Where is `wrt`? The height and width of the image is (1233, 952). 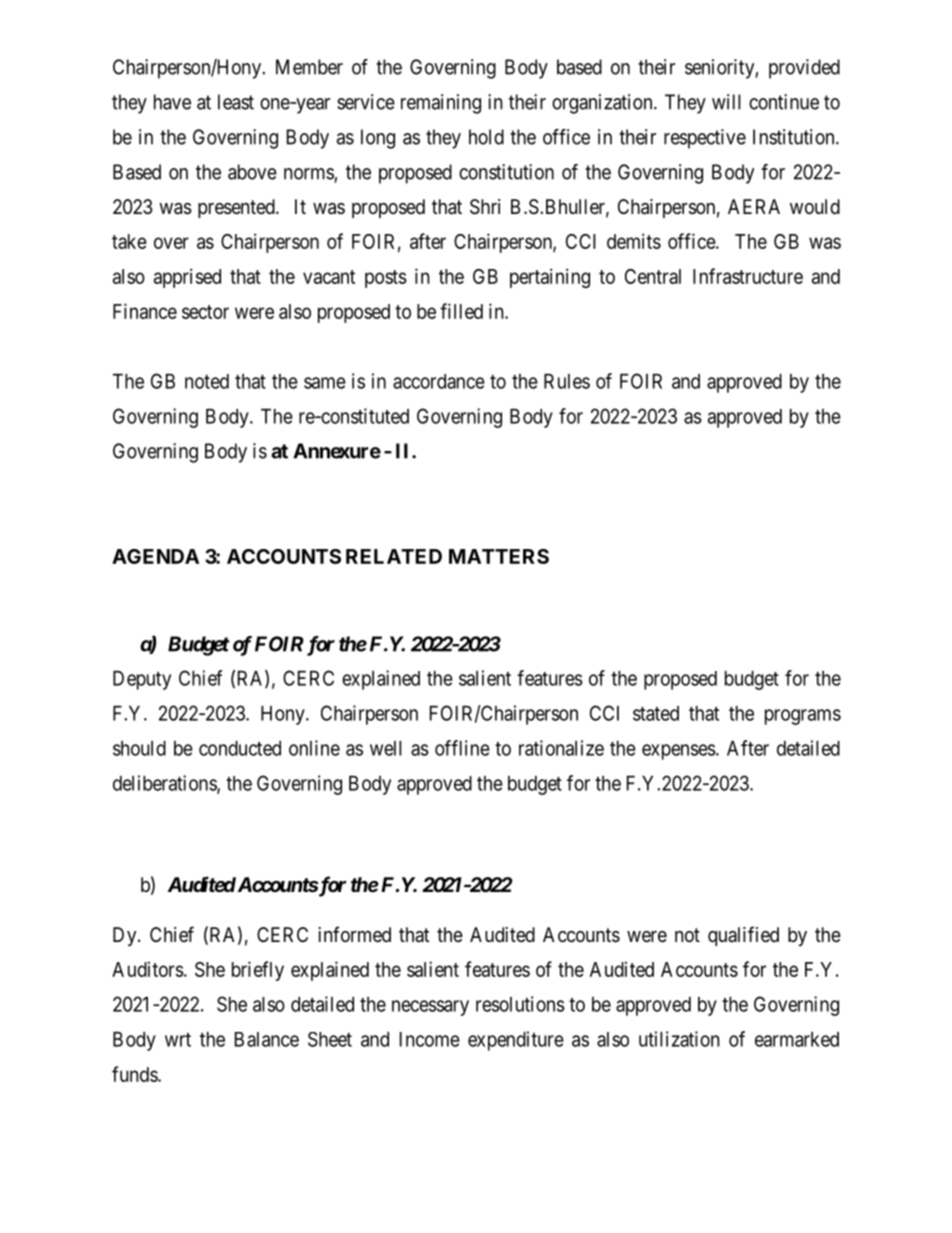
wrt is located at coordinates (178, 1040).
